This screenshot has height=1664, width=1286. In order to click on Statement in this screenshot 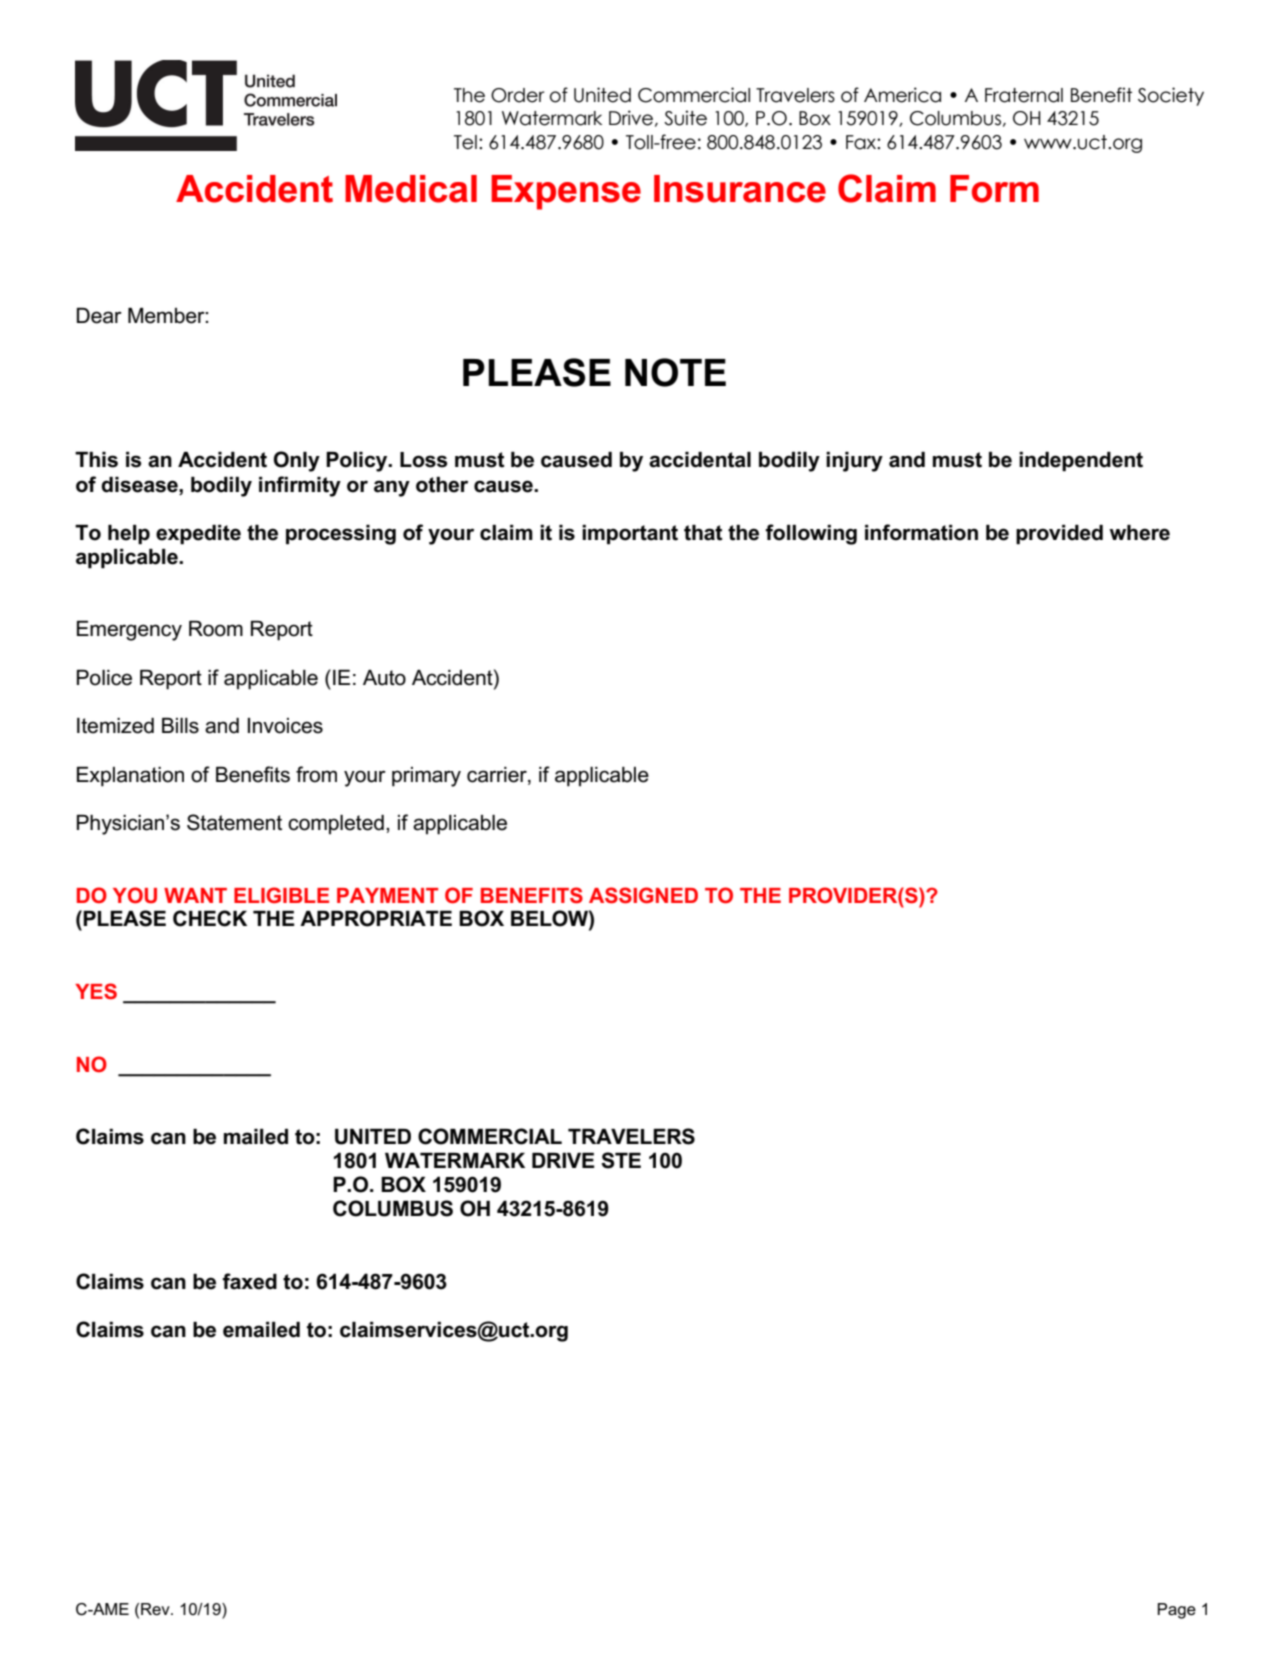, I will do `click(234, 822)`.
